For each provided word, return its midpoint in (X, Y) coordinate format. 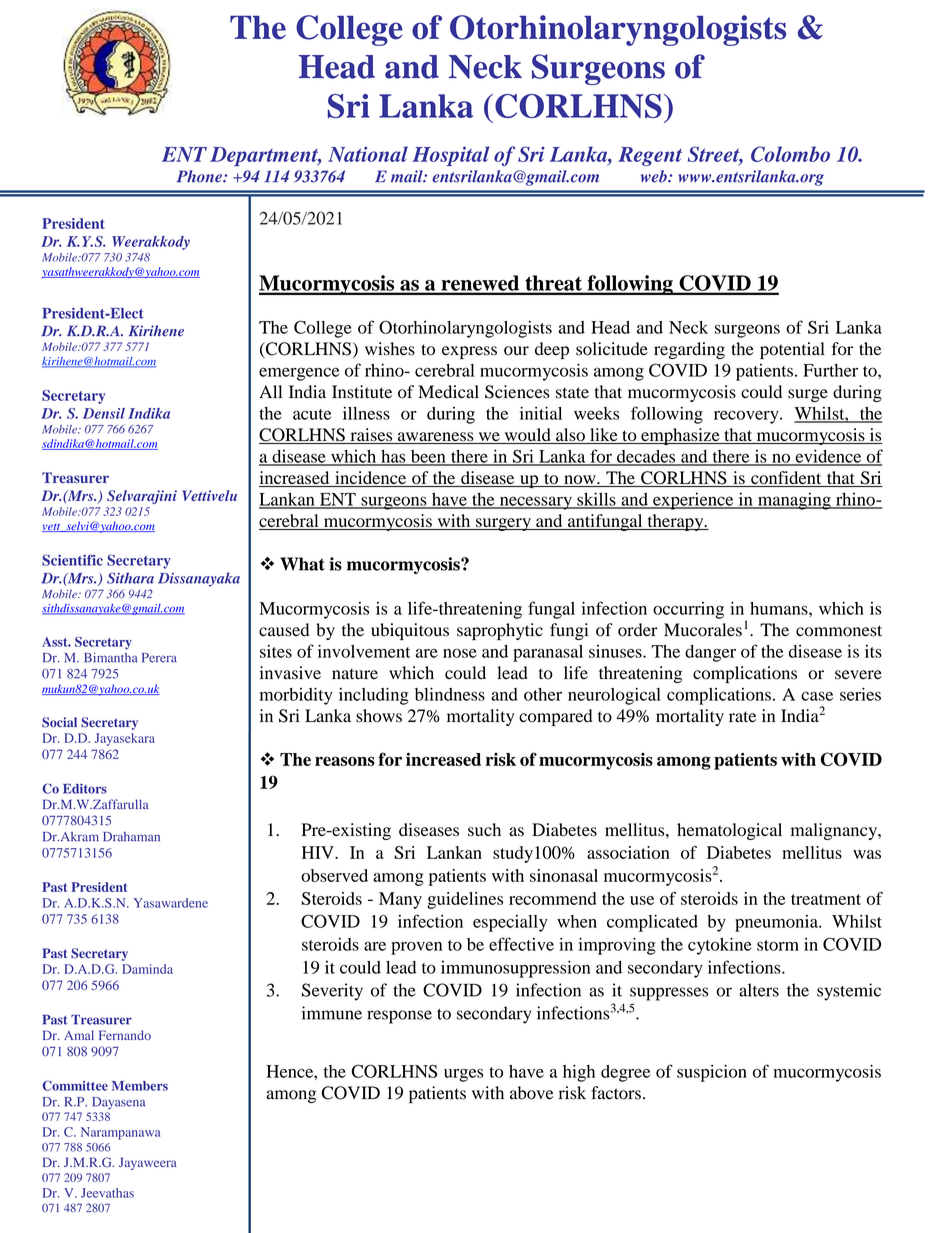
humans (780, 608)
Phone (200, 176)
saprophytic (500, 631)
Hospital (450, 156)
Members (140, 1086)
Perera (159, 658)
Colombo (790, 154)
